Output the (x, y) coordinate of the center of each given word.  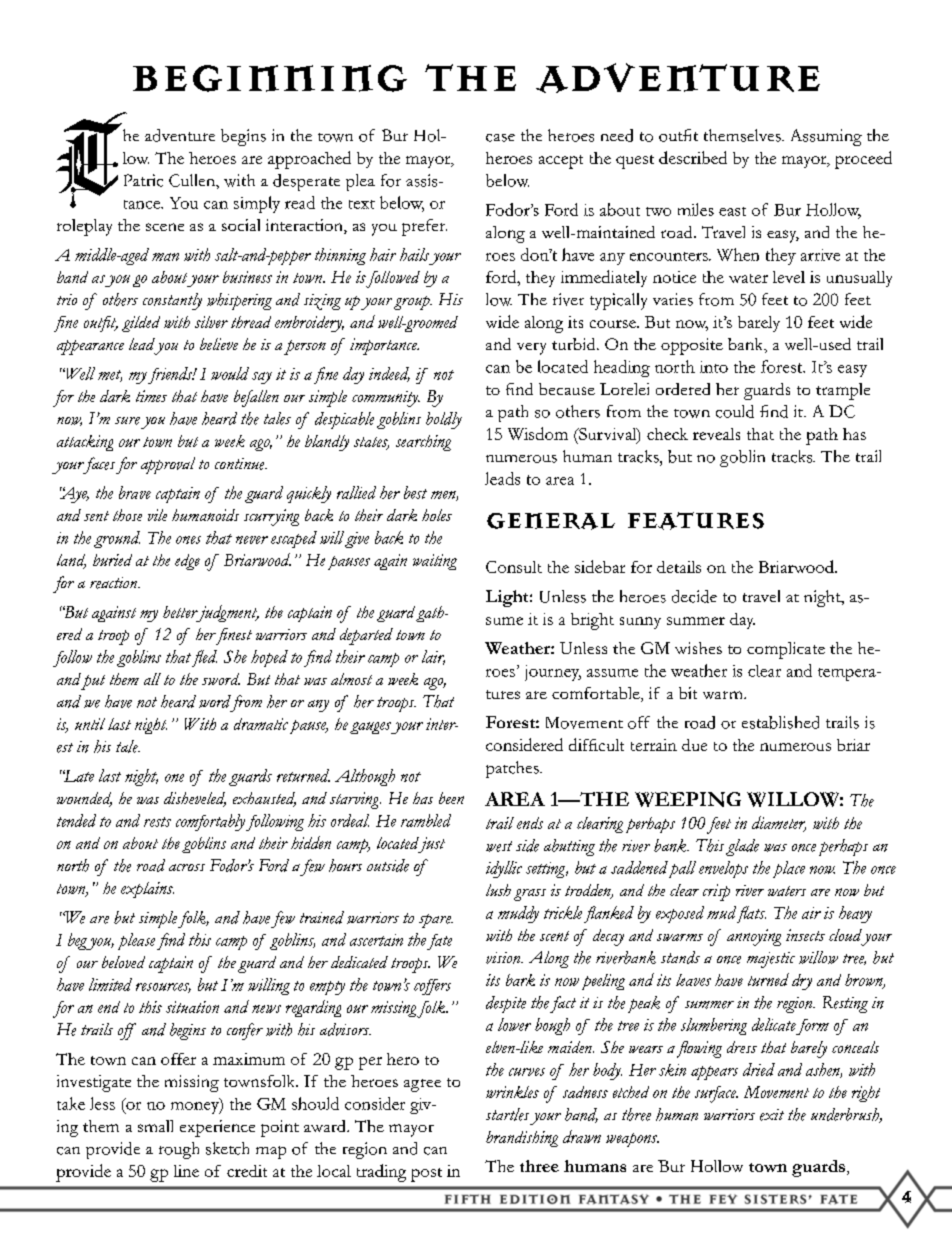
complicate (786, 650)
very (531, 349)
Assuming (826, 137)
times (151, 396)
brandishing (522, 1139)
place (789, 869)
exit (772, 1115)
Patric (143, 180)
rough (179, 1150)
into (714, 367)
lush (498, 890)
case (500, 138)
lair (433, 657)
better (180, 612)
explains (147, 890)
